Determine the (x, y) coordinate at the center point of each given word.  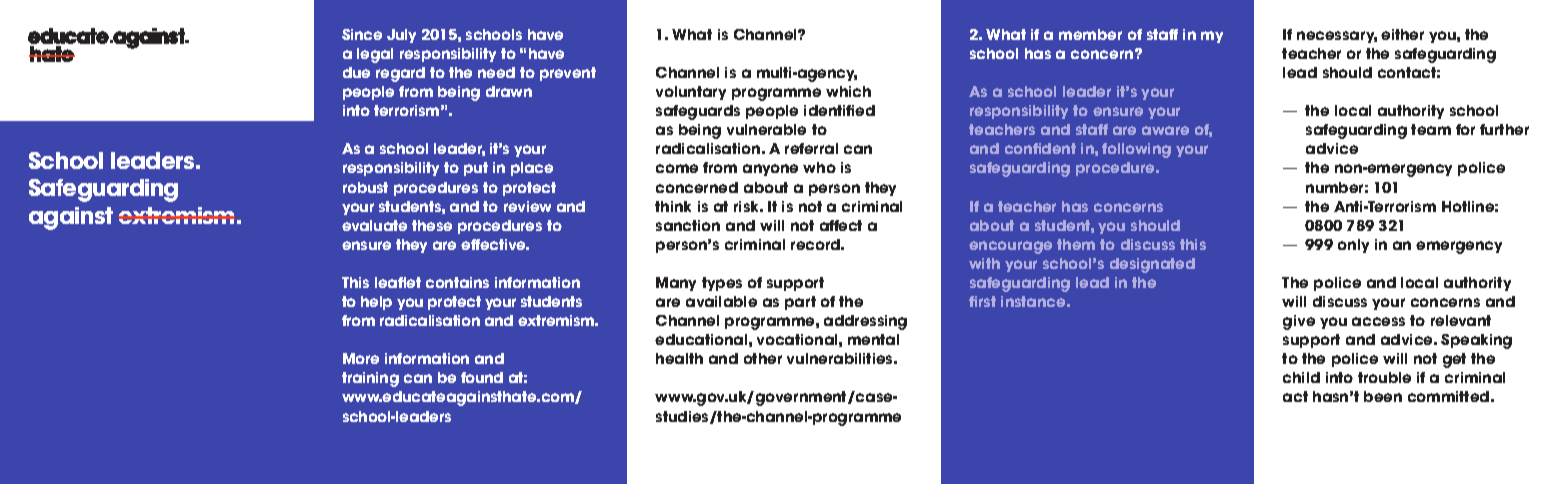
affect (841, 225)
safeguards (698, 112)
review (527, 206)
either (1402, 34)
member (1090, 34)
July (401, 36)
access (1378, 321)
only (1353, 246)
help (376, 303)
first (982, 301)
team (1431, 129)
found (482, 377)
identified (839, 110)
